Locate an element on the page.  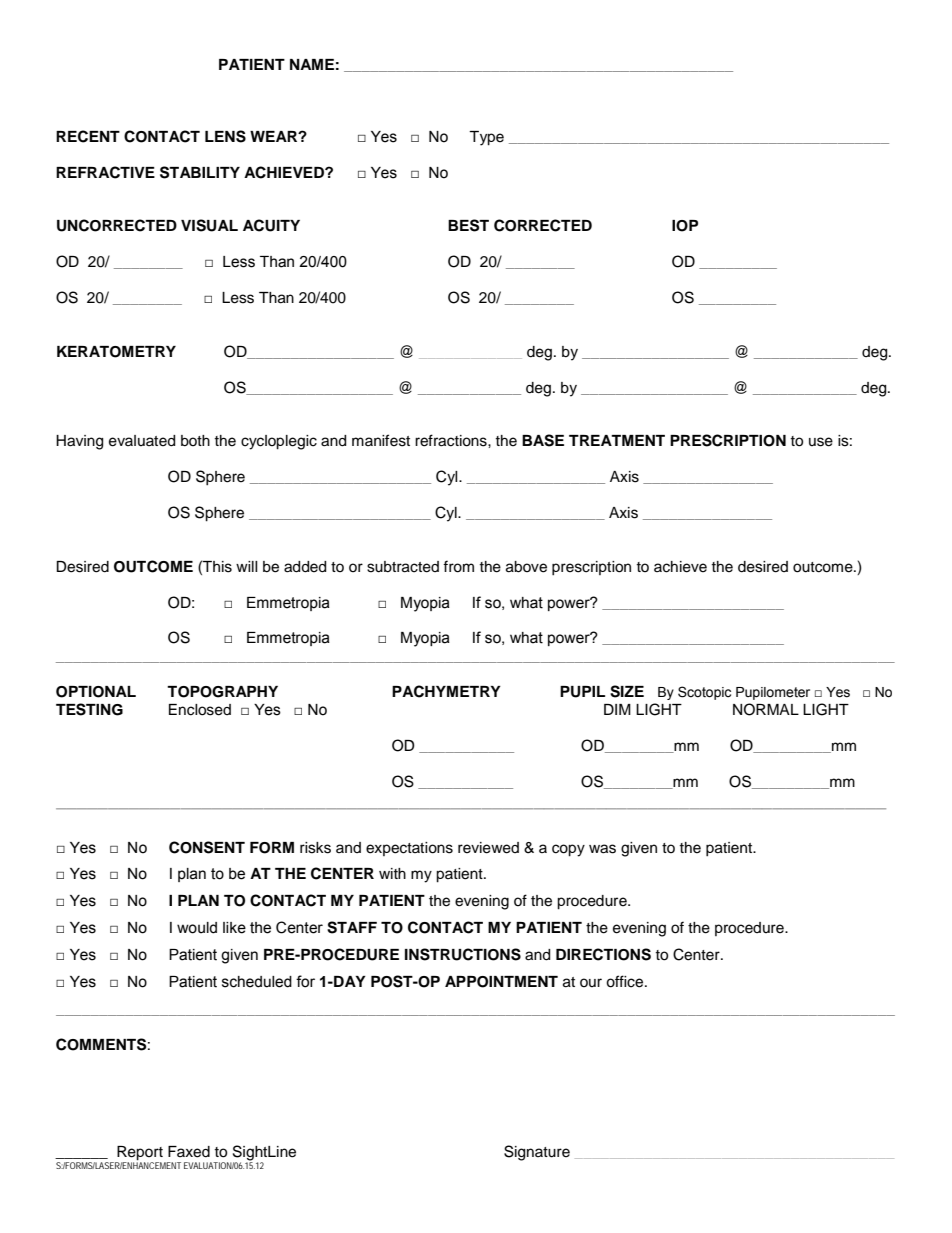
STABILITY is located at coordinates (200, 172).
